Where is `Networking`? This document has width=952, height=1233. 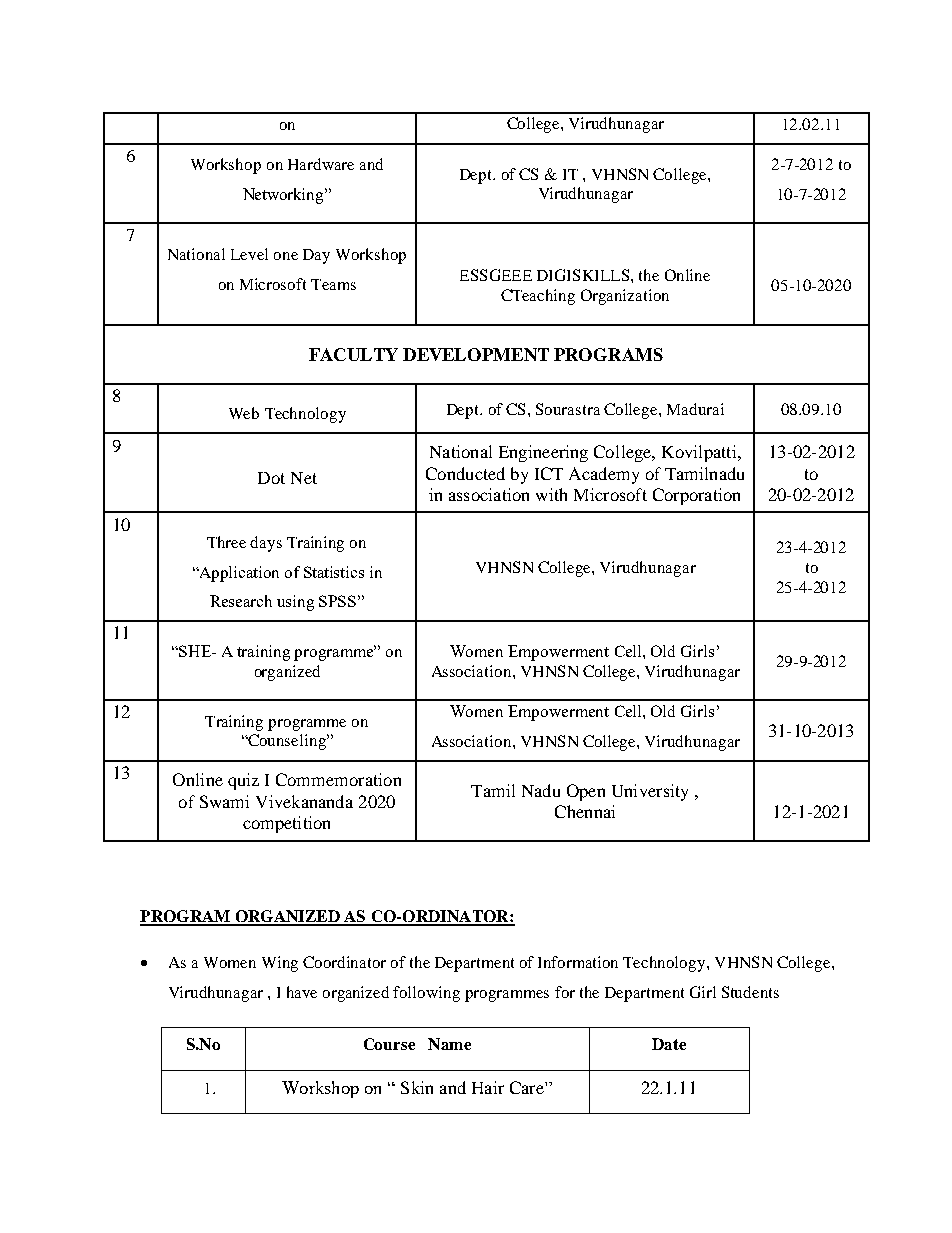 Networking is located at coordinates (285, 196).
